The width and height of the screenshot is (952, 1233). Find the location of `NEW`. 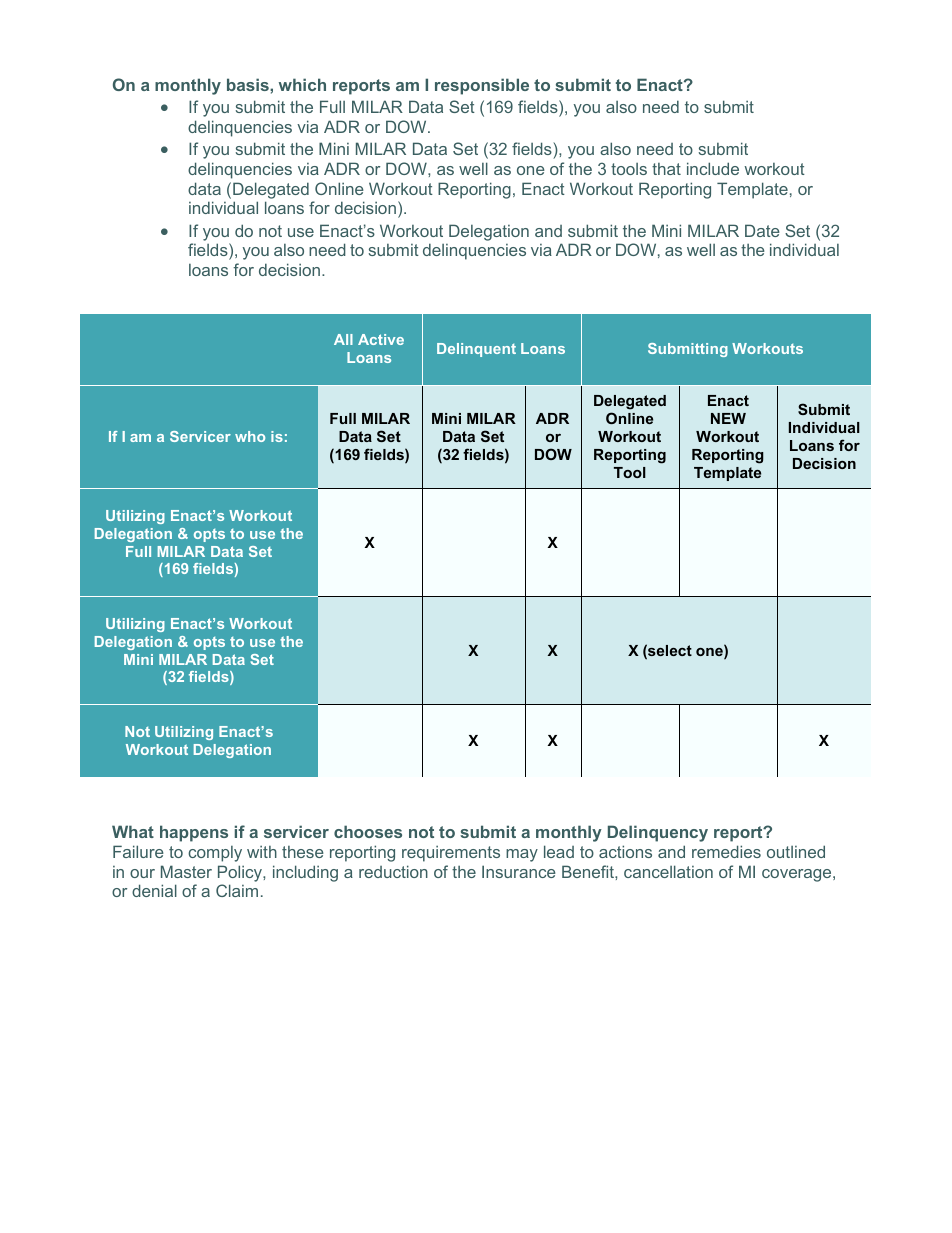

NEW is located at coordinates (728, 418).
